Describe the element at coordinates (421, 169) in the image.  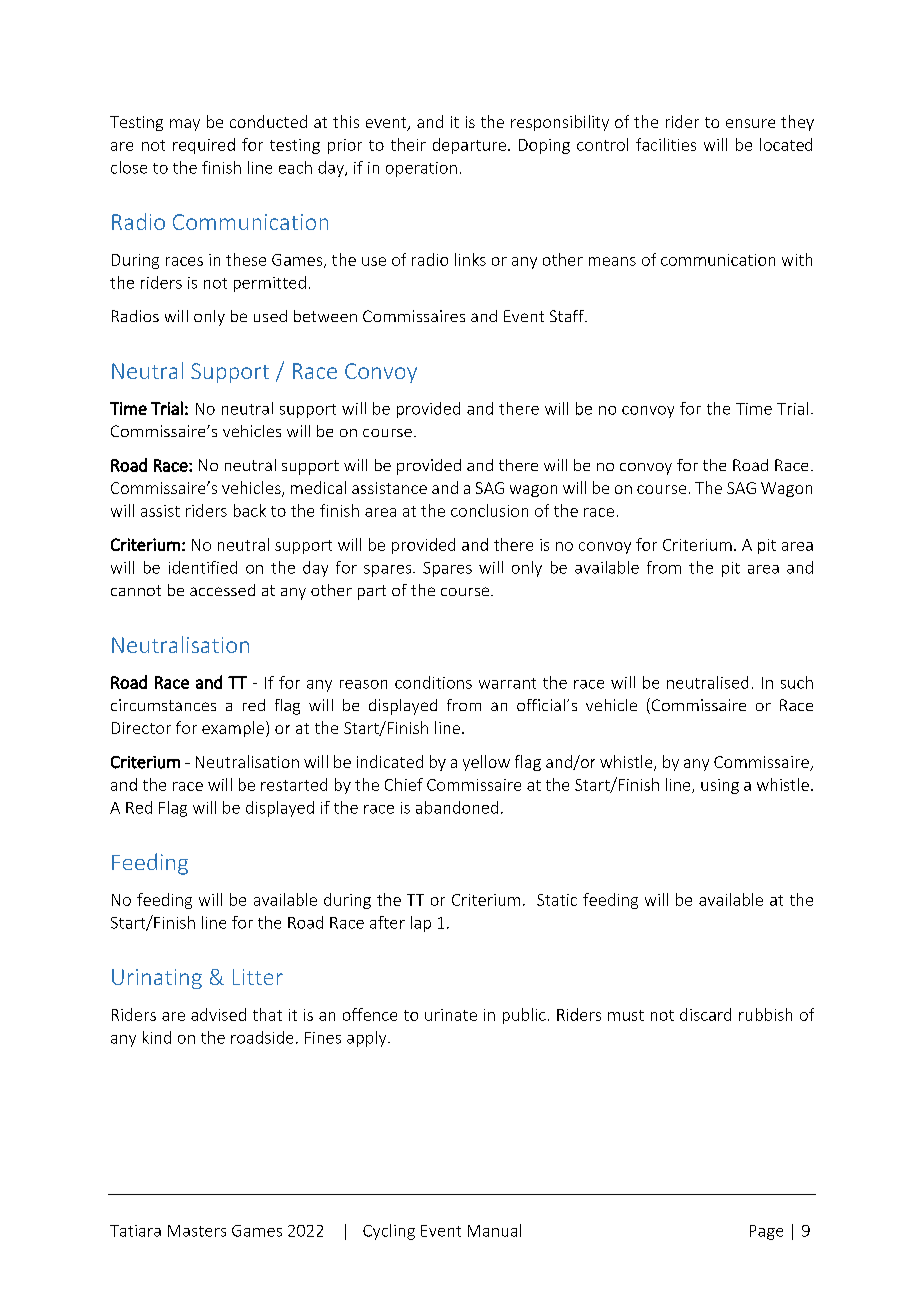
I see `operation` at that location.
